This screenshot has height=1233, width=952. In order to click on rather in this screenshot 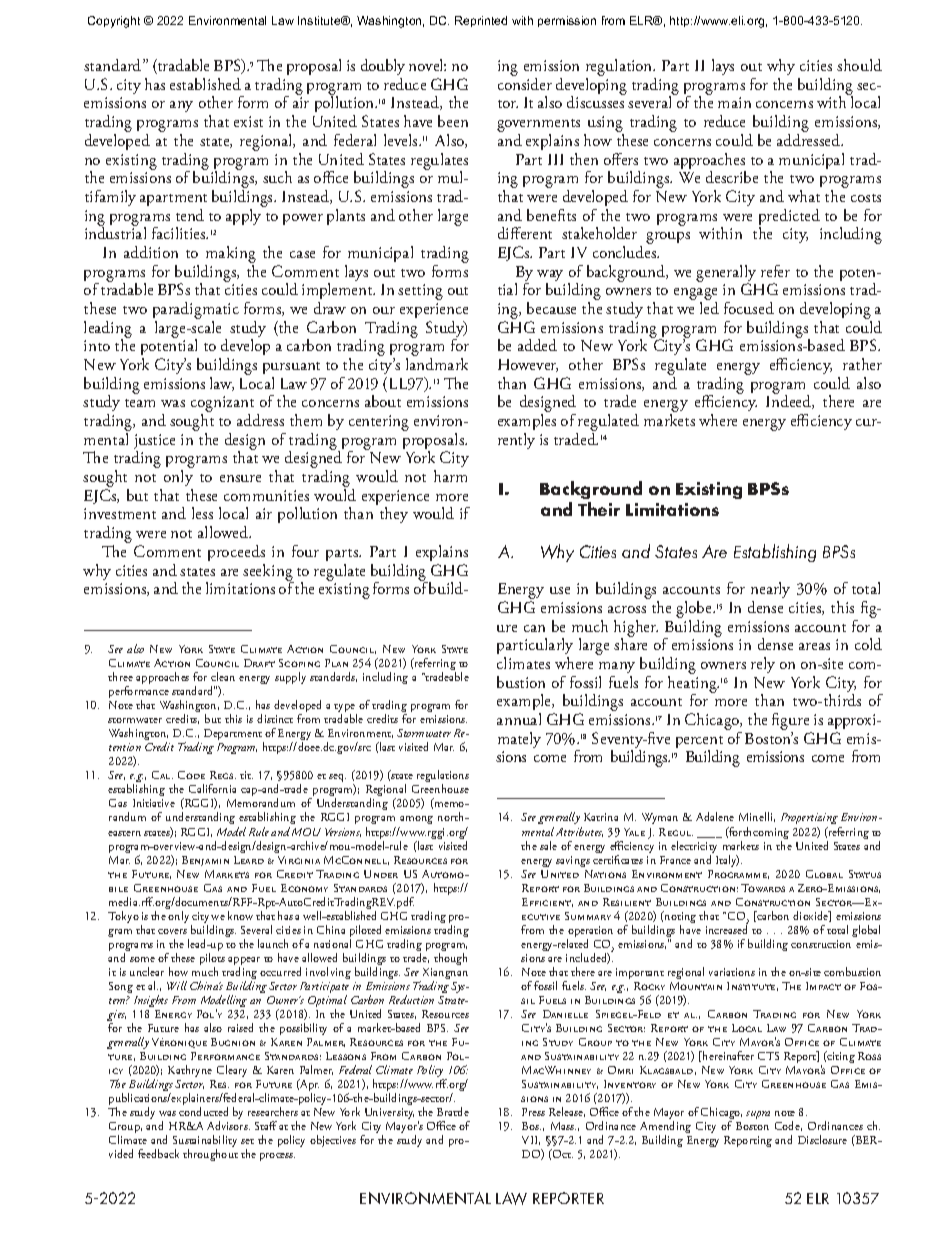, I will do `click(862, 364)`.
